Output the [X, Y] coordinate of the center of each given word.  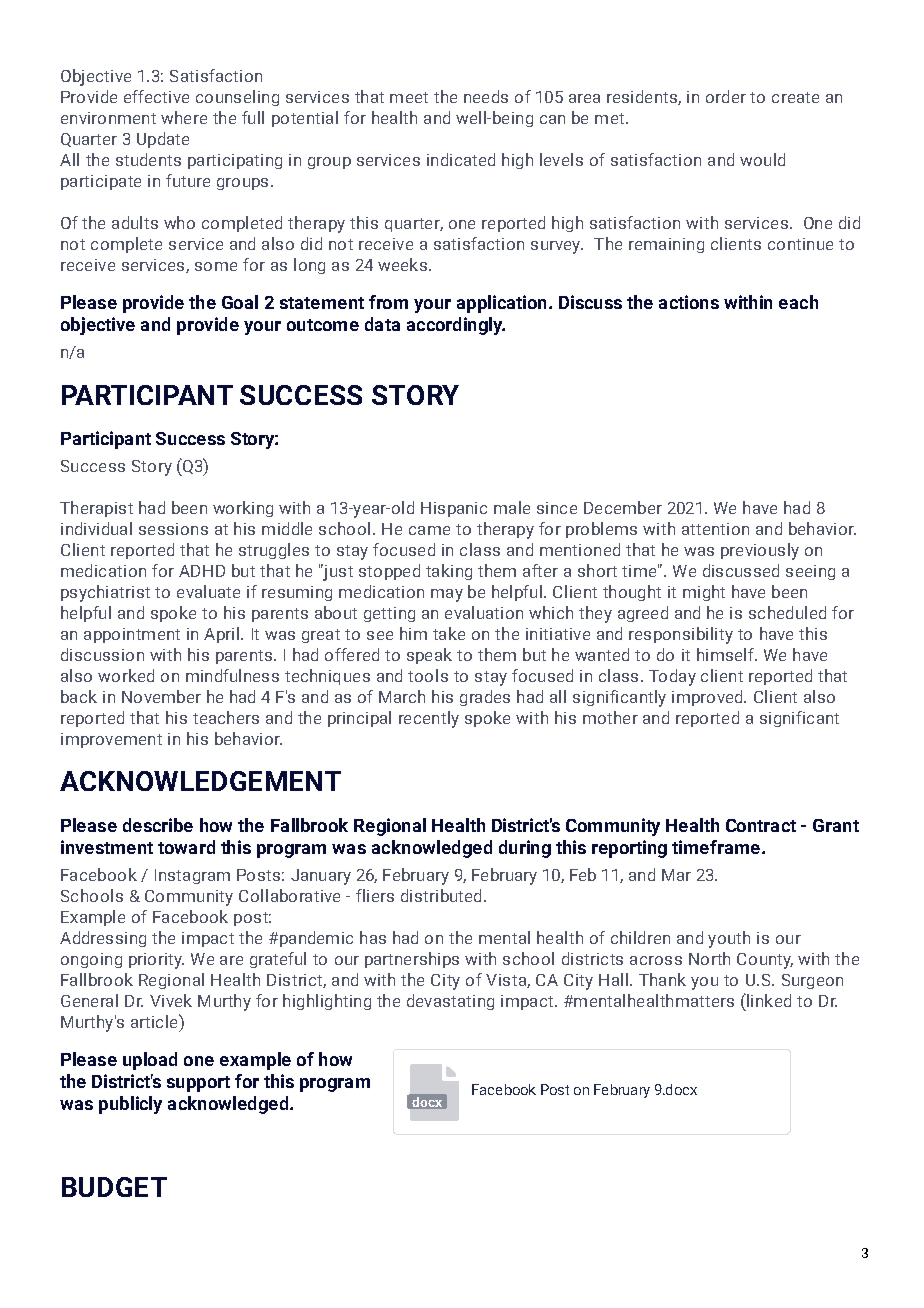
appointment [132, 635]
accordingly [456, 326]
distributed [441, 895]
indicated [461, 159]
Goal [240, 302]
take [449, 633]
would [762, 159]
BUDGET [114, 1187]
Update [163, 140]
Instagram [192, 876]
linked [768, 1000]
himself [727, 654]
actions [689, 302]
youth [729, 939]
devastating [450, 1002]
